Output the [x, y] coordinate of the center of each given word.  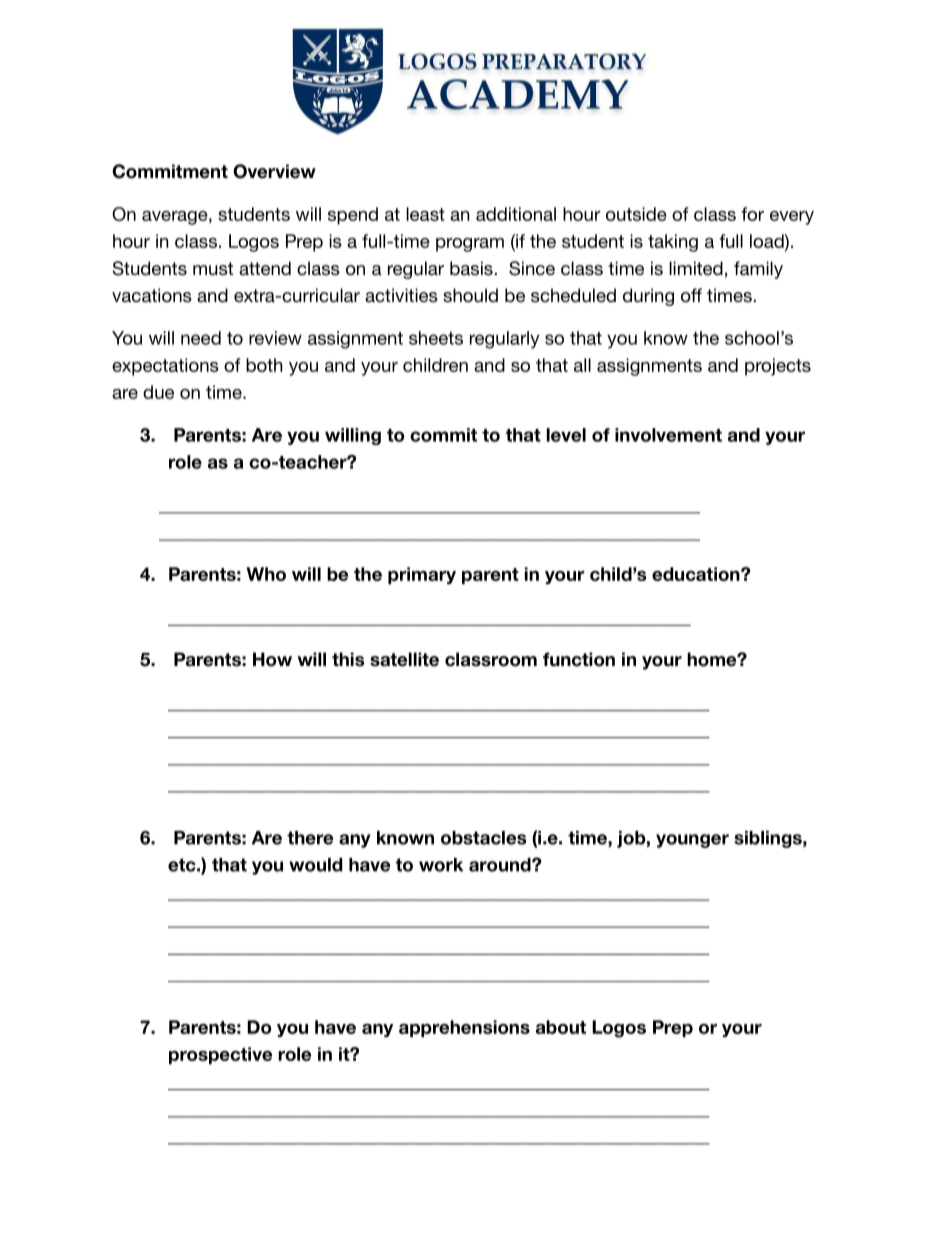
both [264, 365]
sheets [436, 338]
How [272, 659]
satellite [404, 659]
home [712, 659]
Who [266, 574]
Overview [274, 171]
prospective [220, 1055]
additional [516, 214]
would [315, 865]
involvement [668, 435]
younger [692, 841]
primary [422, 575]
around [501, 865]
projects [778, 367]
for [752, 214]
